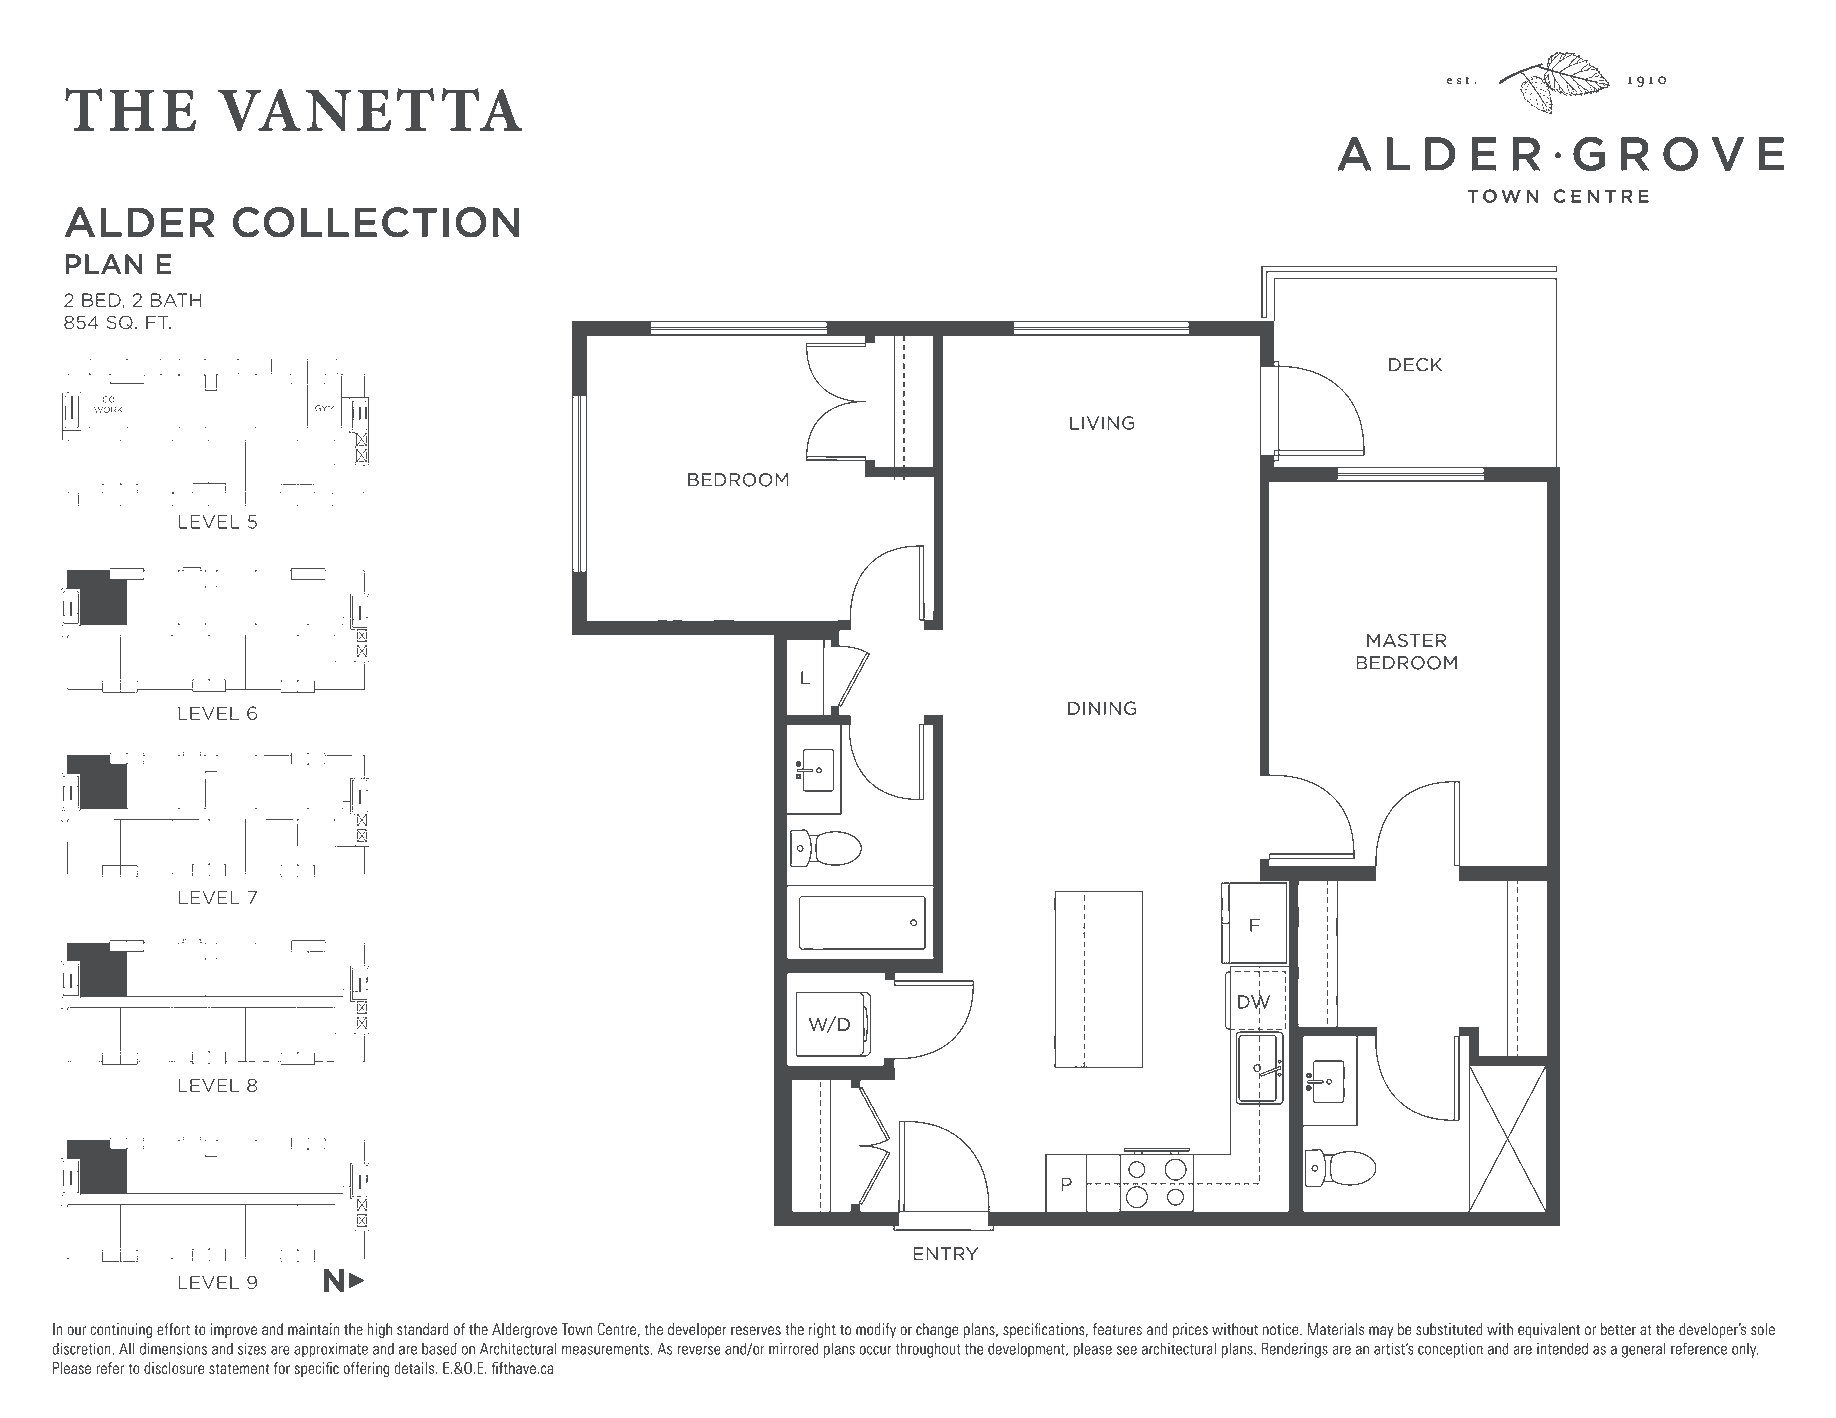 Image resolution: width=1836 pixels, height=1418 pixels. What do you see at coordinates (937, 1330) in the screenshot?
I see `change` at bounding box center [937, 1330].
